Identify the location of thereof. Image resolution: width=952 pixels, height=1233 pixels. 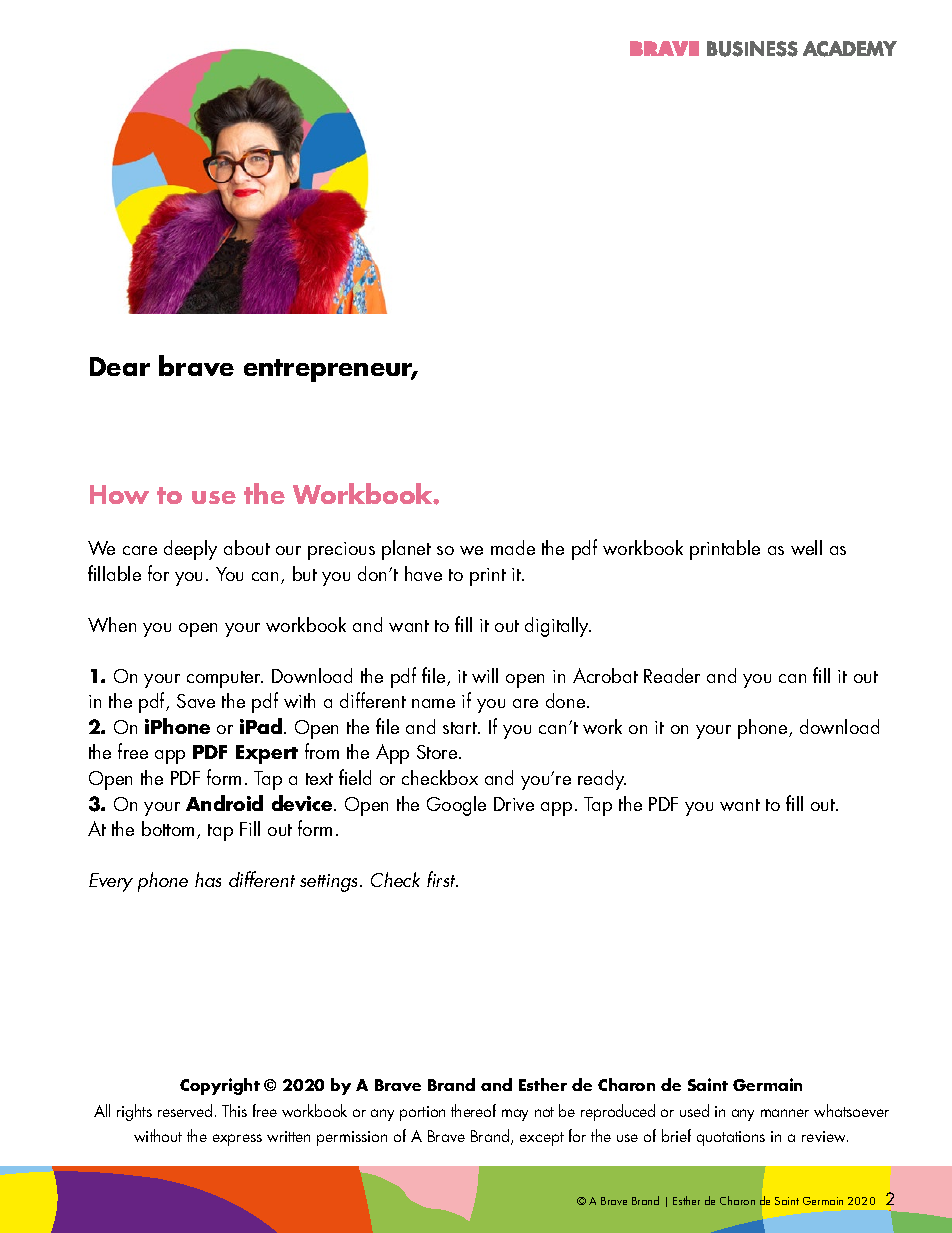
(473, 1110).
